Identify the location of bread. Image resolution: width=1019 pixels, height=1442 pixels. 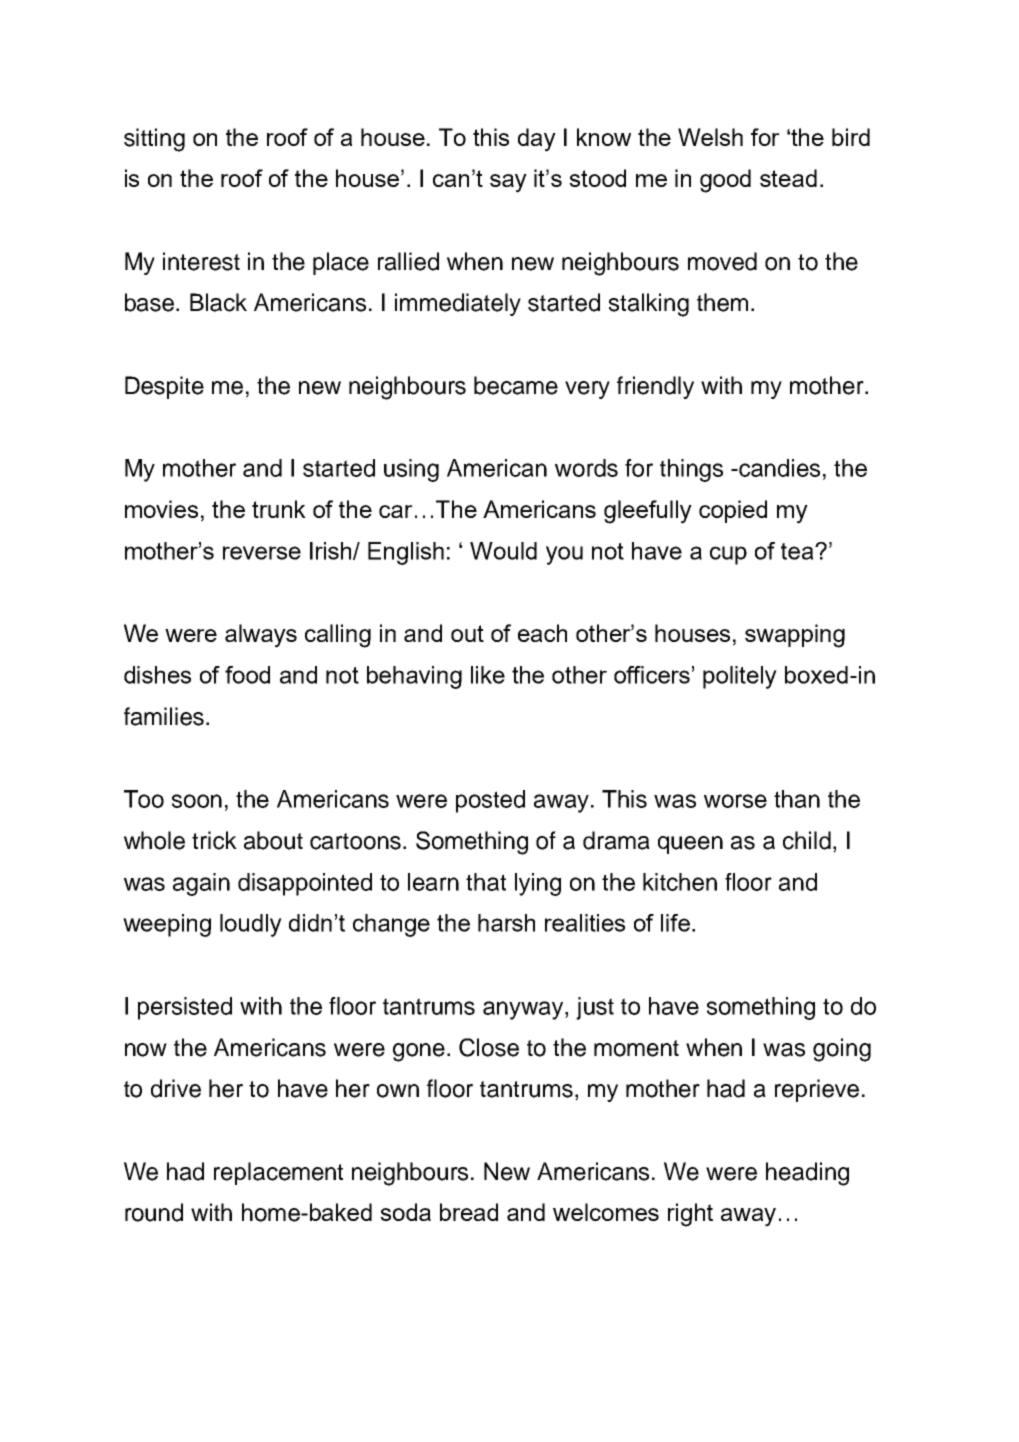
(469, 1212).
